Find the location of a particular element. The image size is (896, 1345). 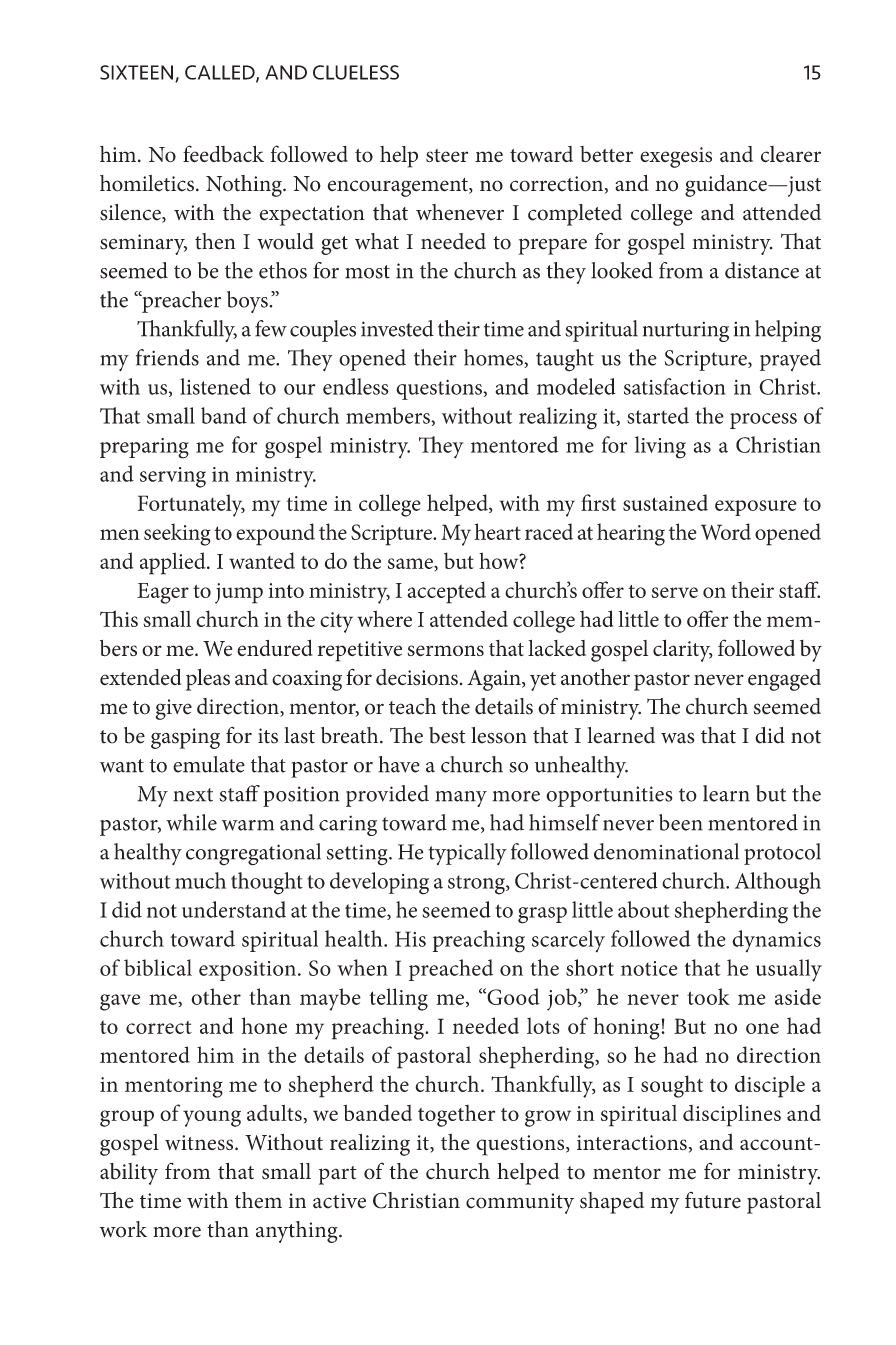

them is located at coordinates (258, 1200).
